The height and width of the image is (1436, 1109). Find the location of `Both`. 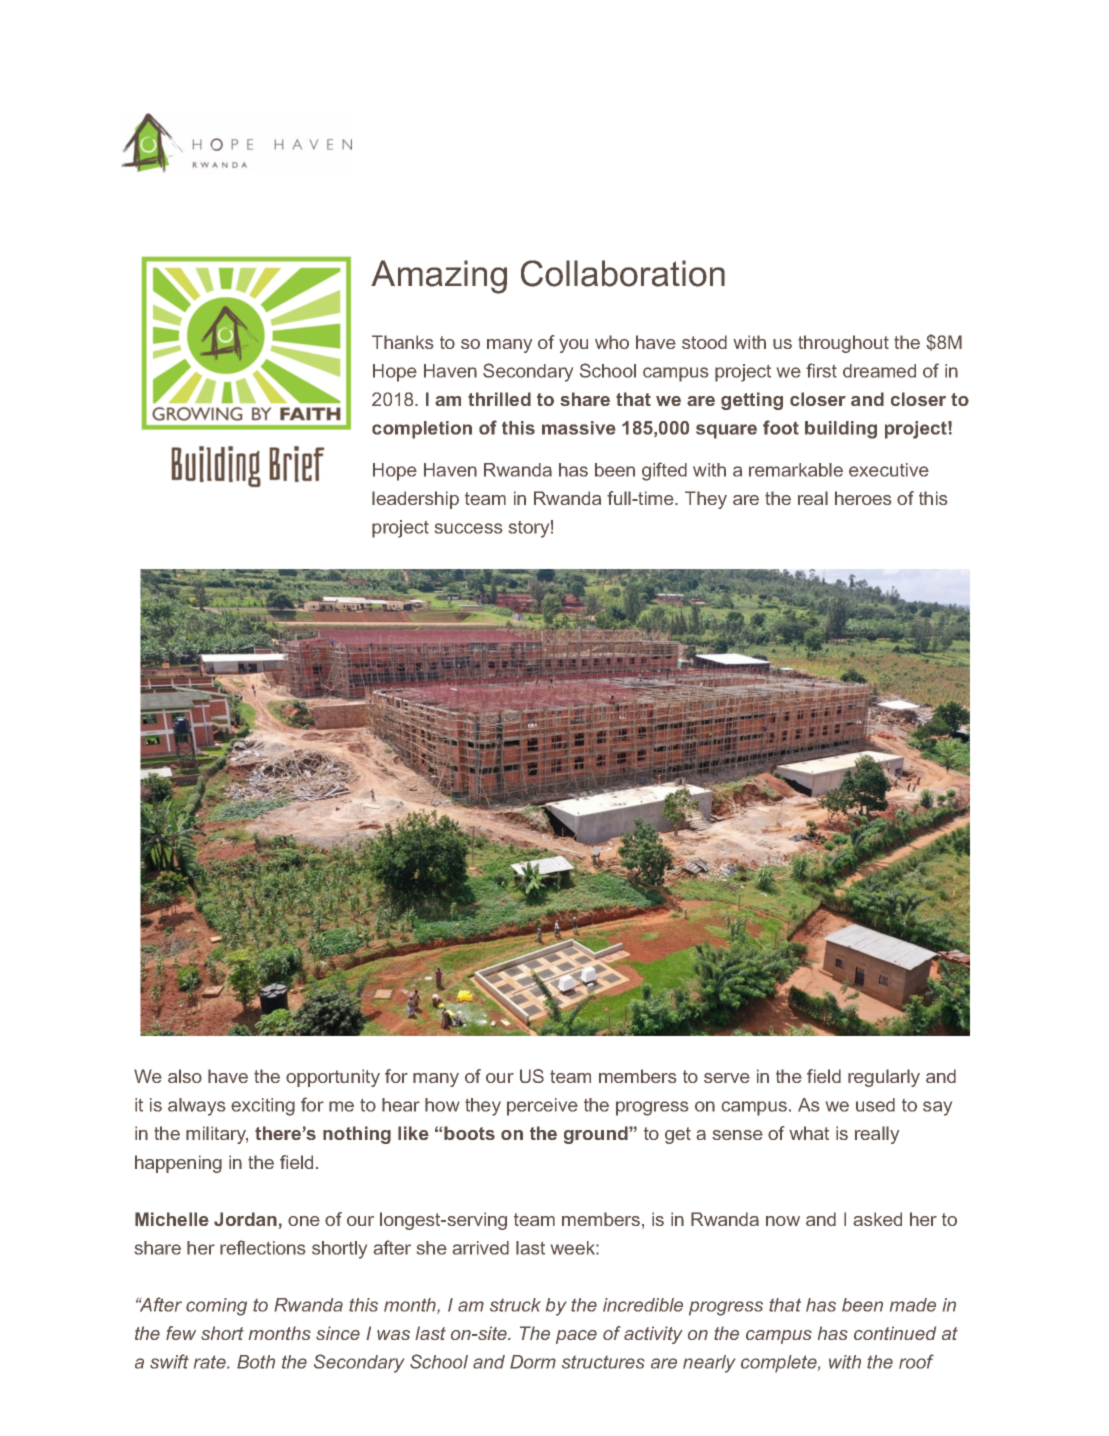

Both is located at coordinates (256, 1362).
